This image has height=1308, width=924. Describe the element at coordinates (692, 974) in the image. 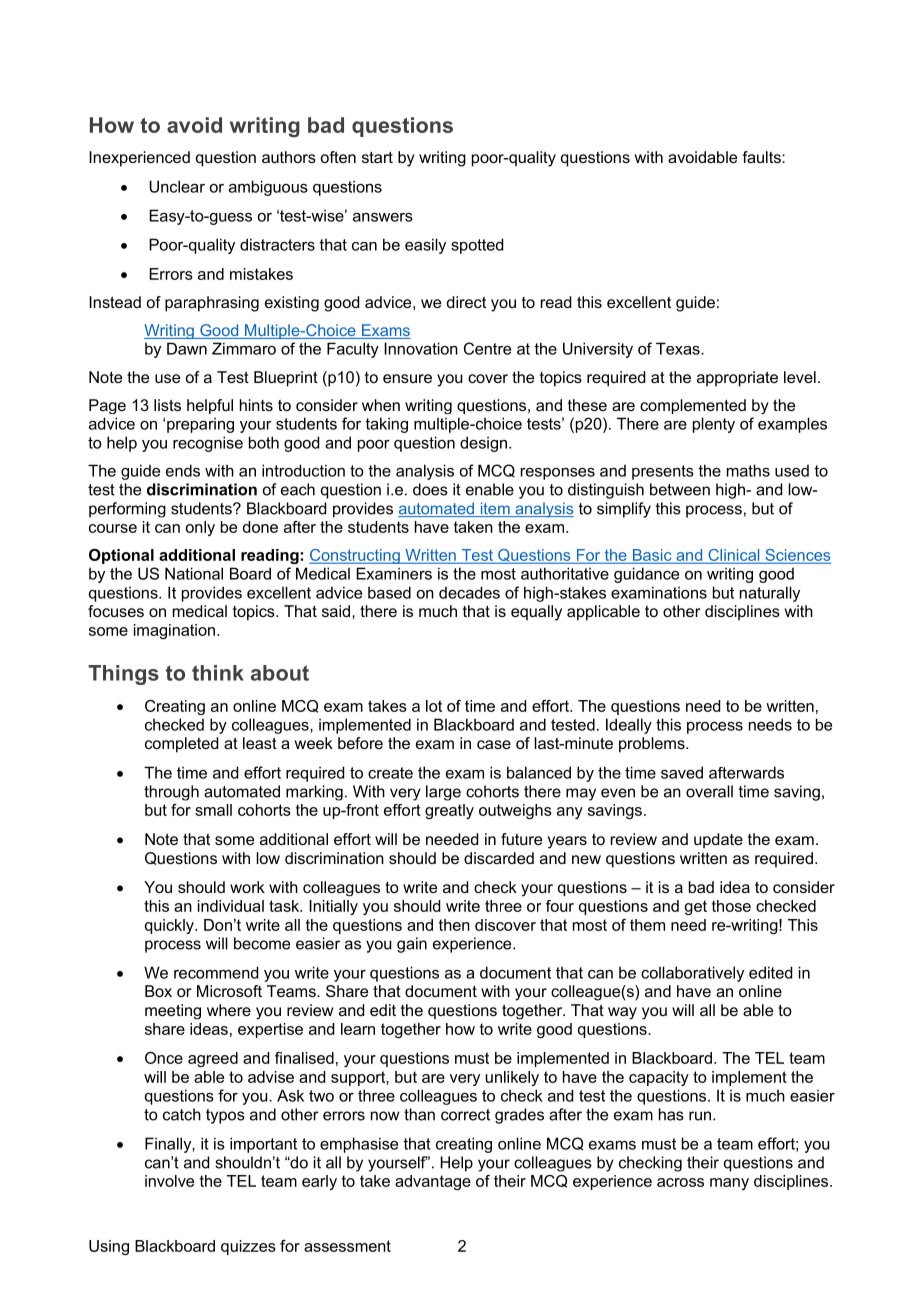

I see `collaboratively` at that location.
